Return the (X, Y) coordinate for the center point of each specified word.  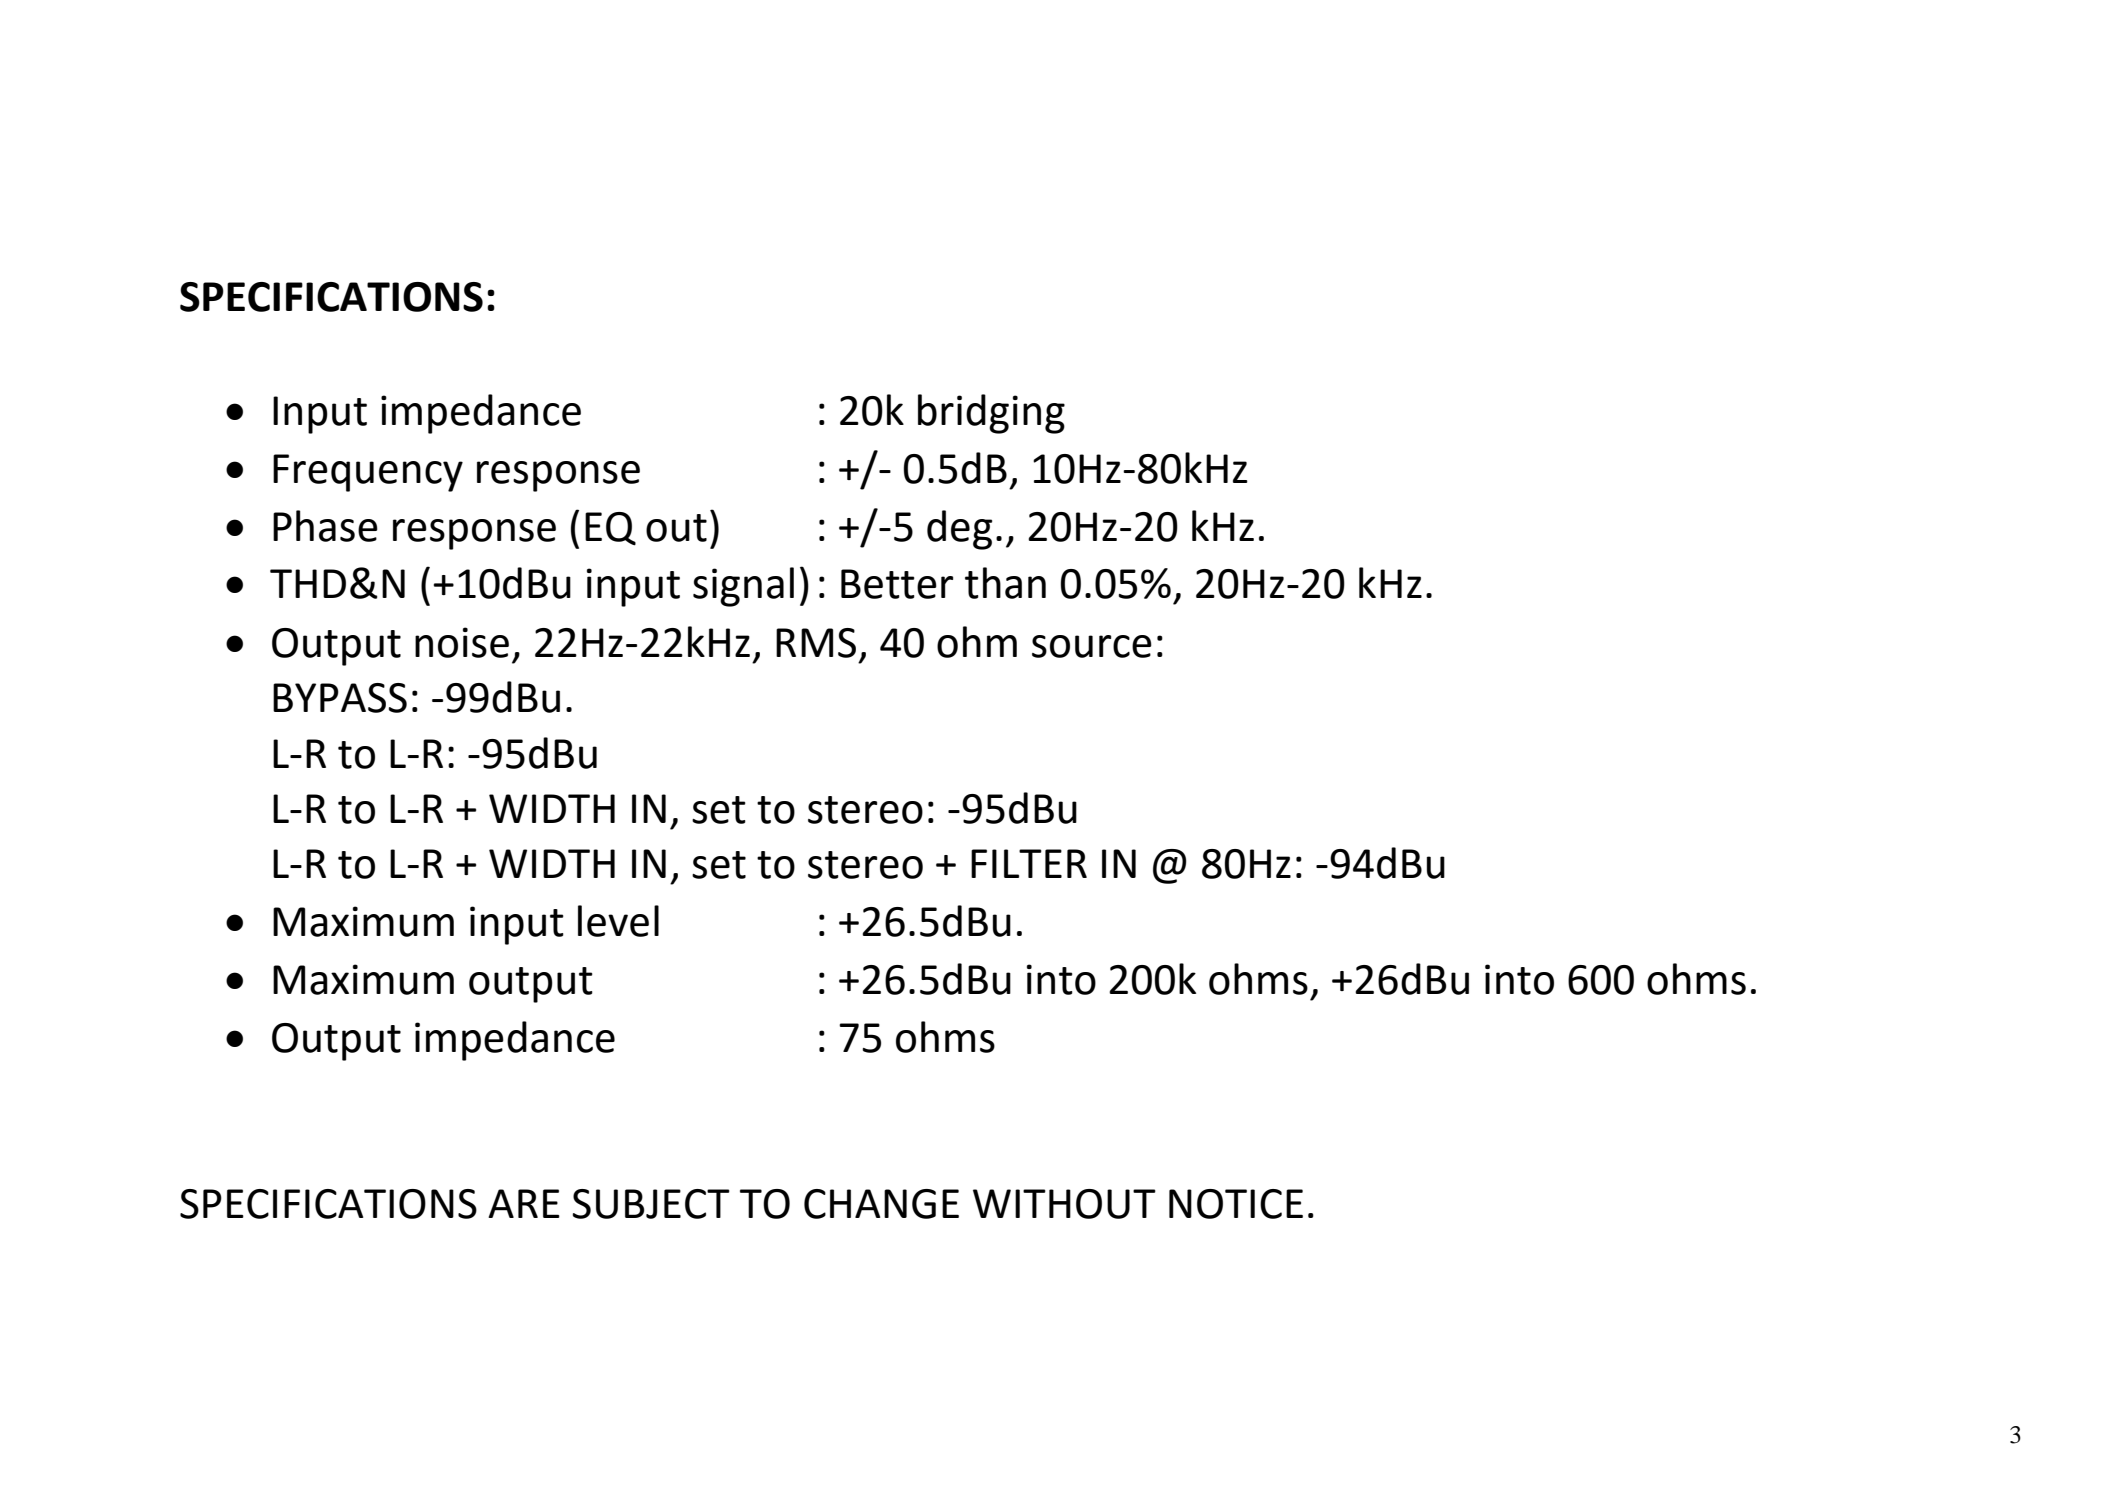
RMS (816, 643)
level (618, 921)
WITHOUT (1064, 1204)
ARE (524, 1203)
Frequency (368, 473)
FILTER (1029, 863)
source (1092, 646)
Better (897, 584)
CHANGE (881, 1204)
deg (959, 530)
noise (462, 642)
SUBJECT (651, 1204)
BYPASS (340, 698)
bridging (991, 414)
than (1005, 583)
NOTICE (1236, 1204)
